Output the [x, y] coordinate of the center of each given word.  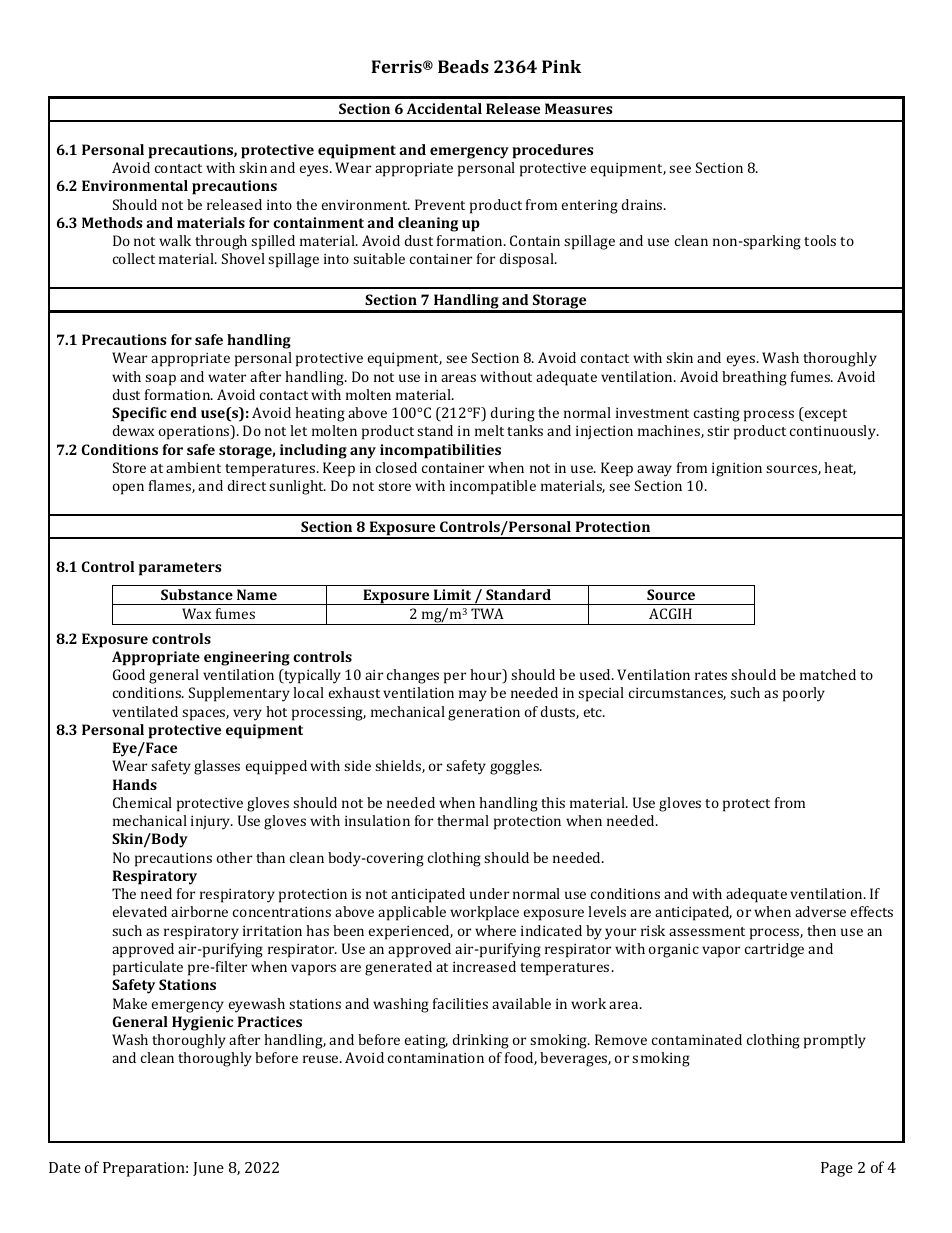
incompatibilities [440, 451]
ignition [737, 470]
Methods [112, 222]
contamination [436, 1058]
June [208, 1169]
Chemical [142, 802]
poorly [804, 694]
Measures [578, 108]
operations [195, 432]
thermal [463, 820]
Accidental [444, 108]
